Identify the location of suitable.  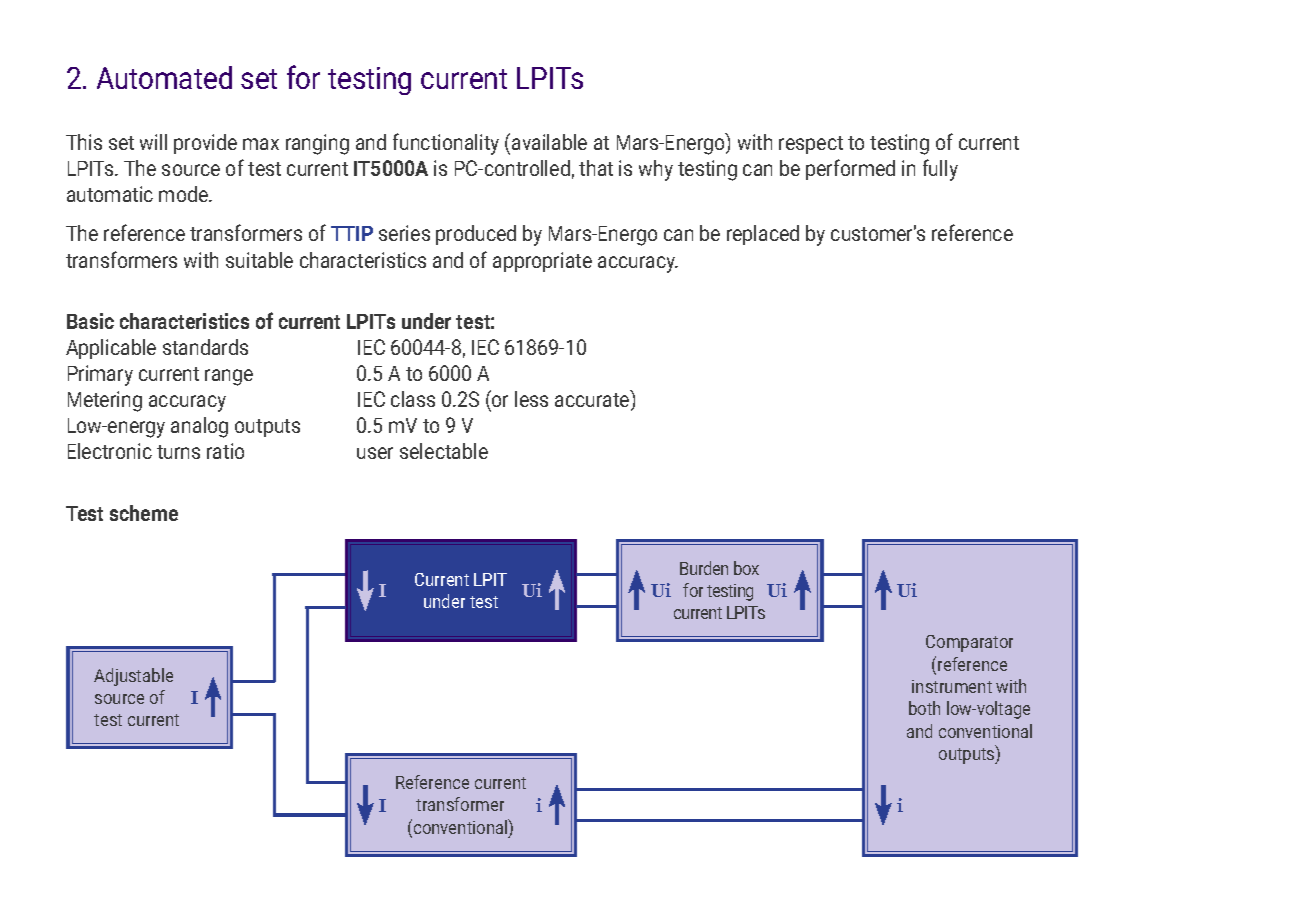
(259, 260).
